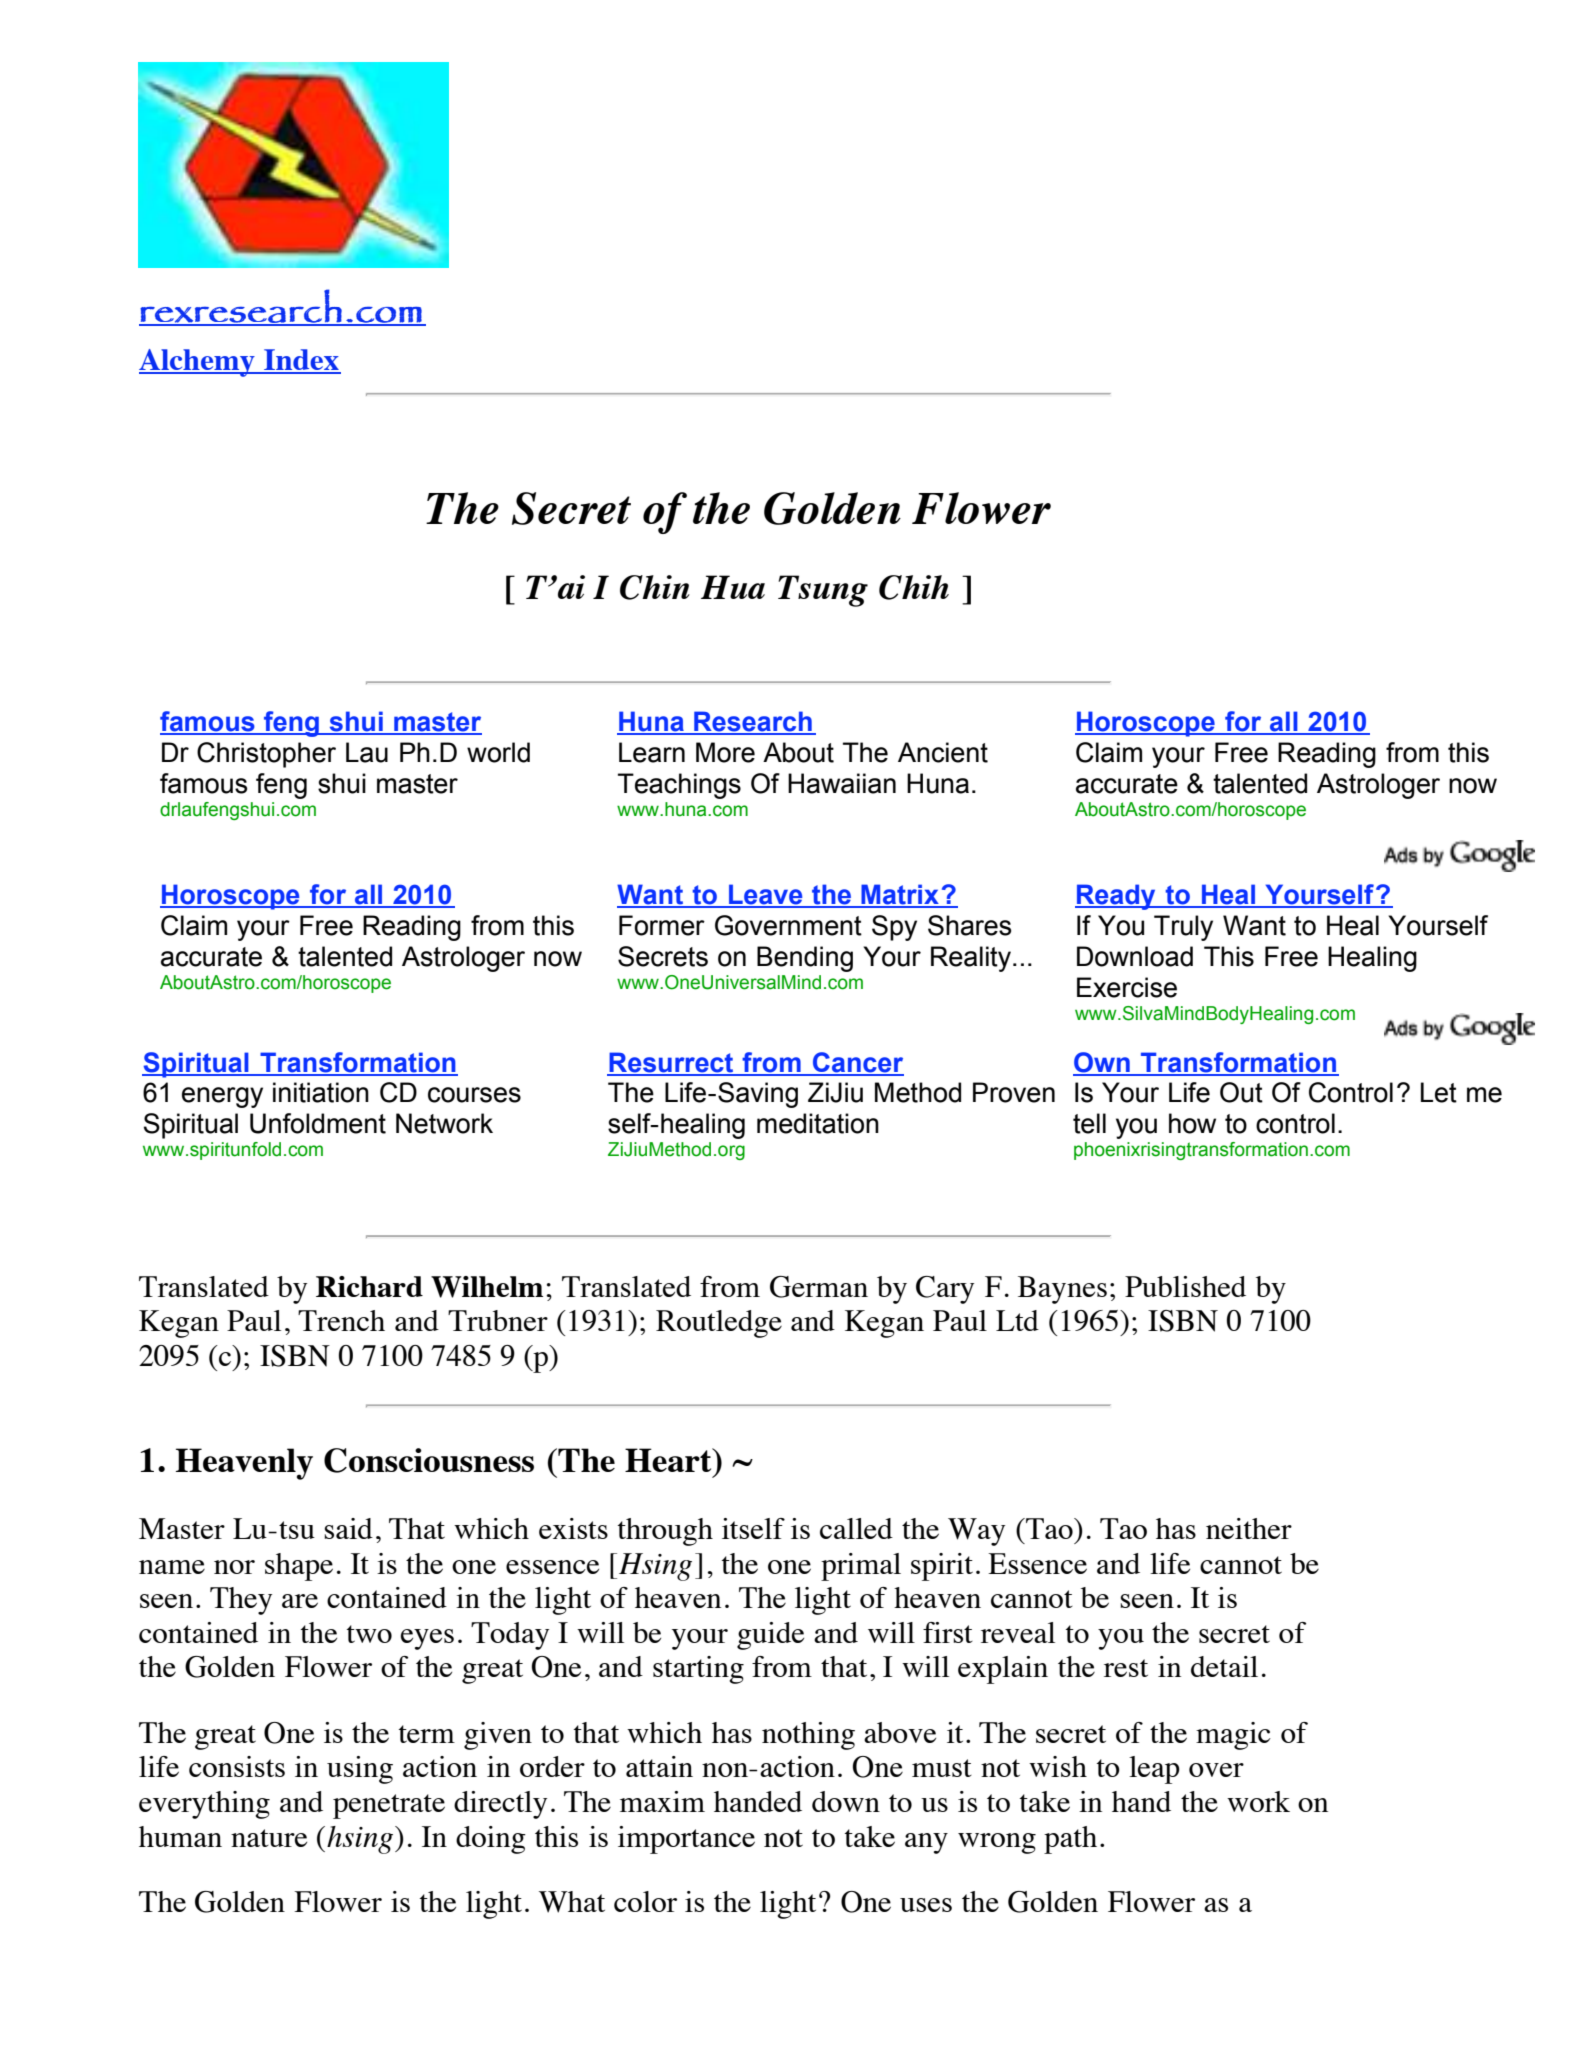  I want to click on meditation, so click(818, 1123).
